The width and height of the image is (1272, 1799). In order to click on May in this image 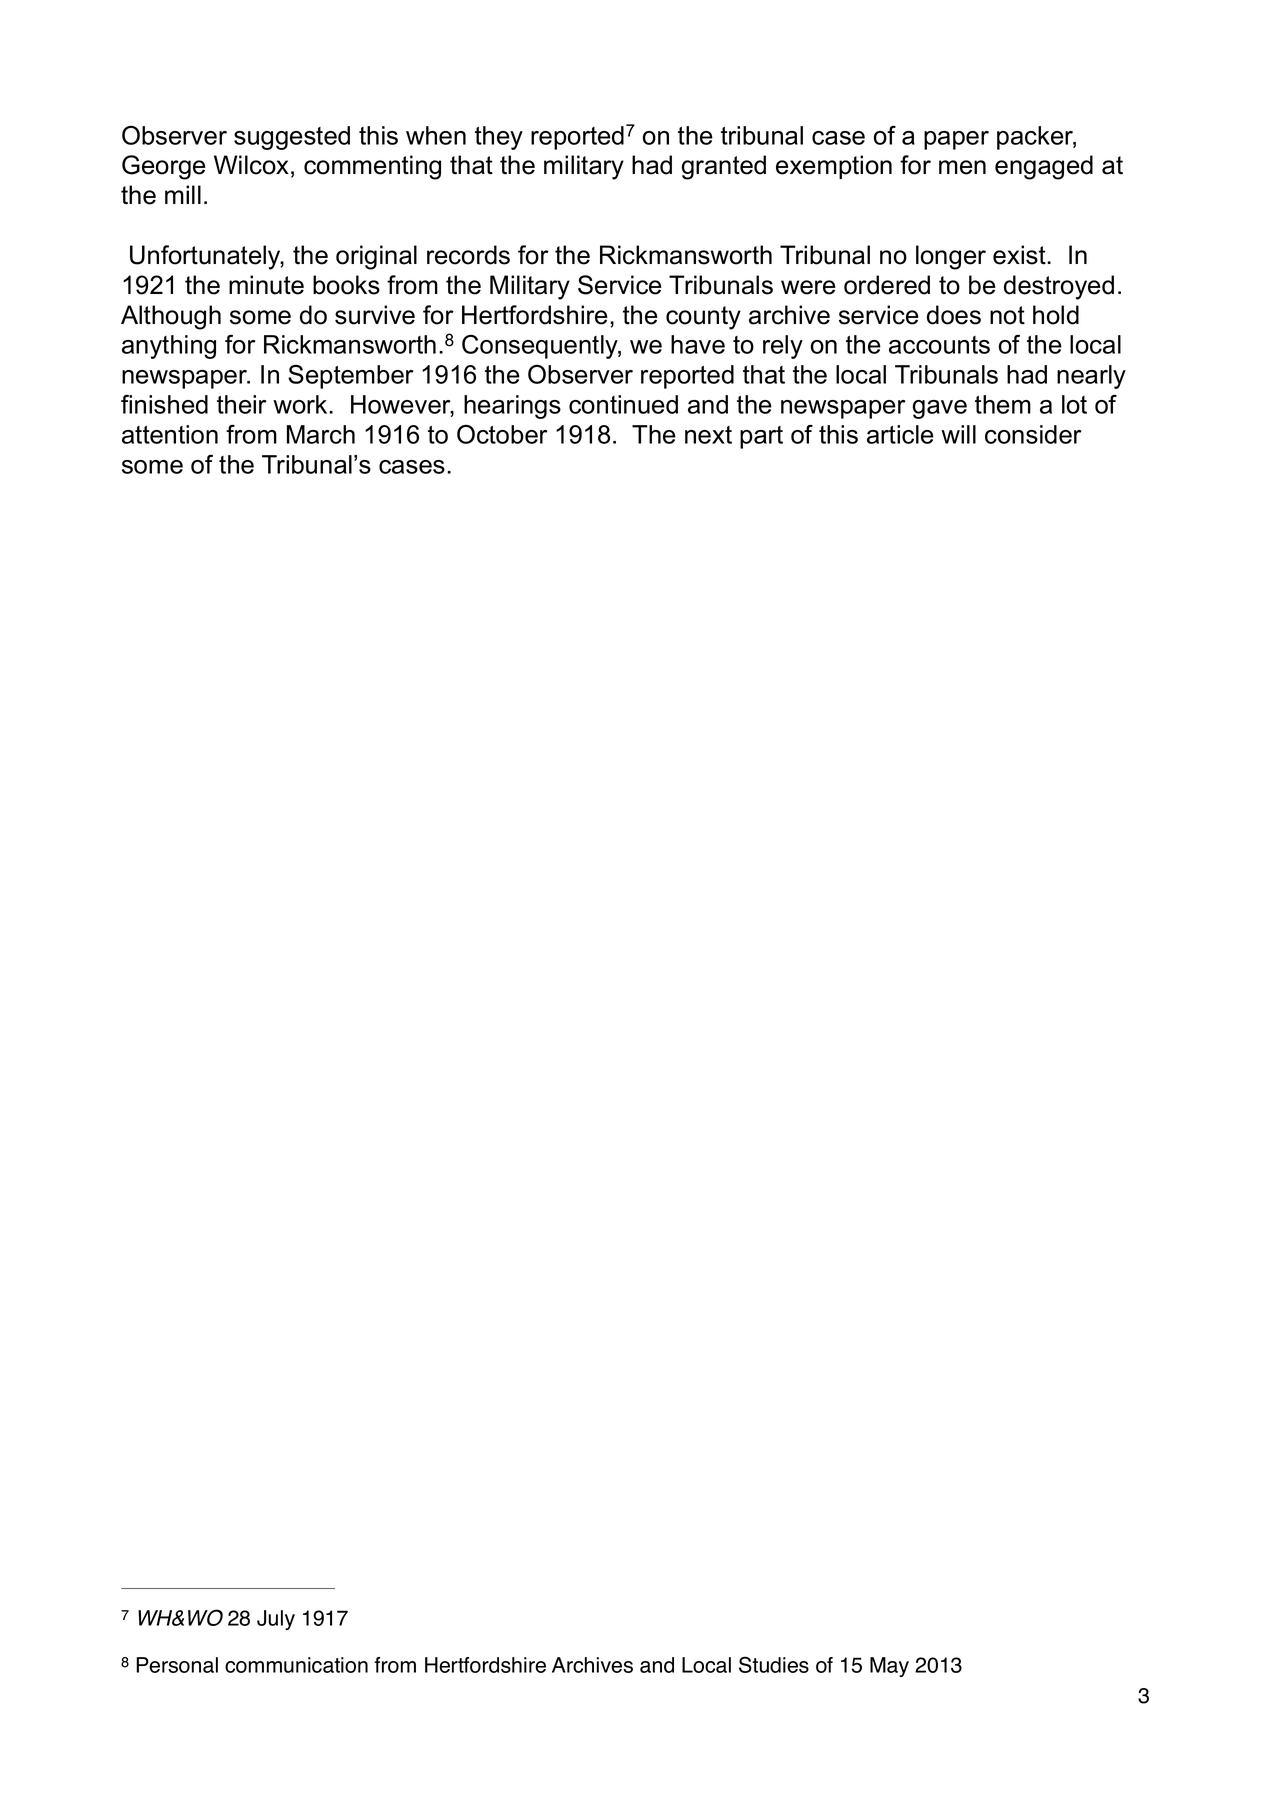, I will do `click(889, 1667)`.
